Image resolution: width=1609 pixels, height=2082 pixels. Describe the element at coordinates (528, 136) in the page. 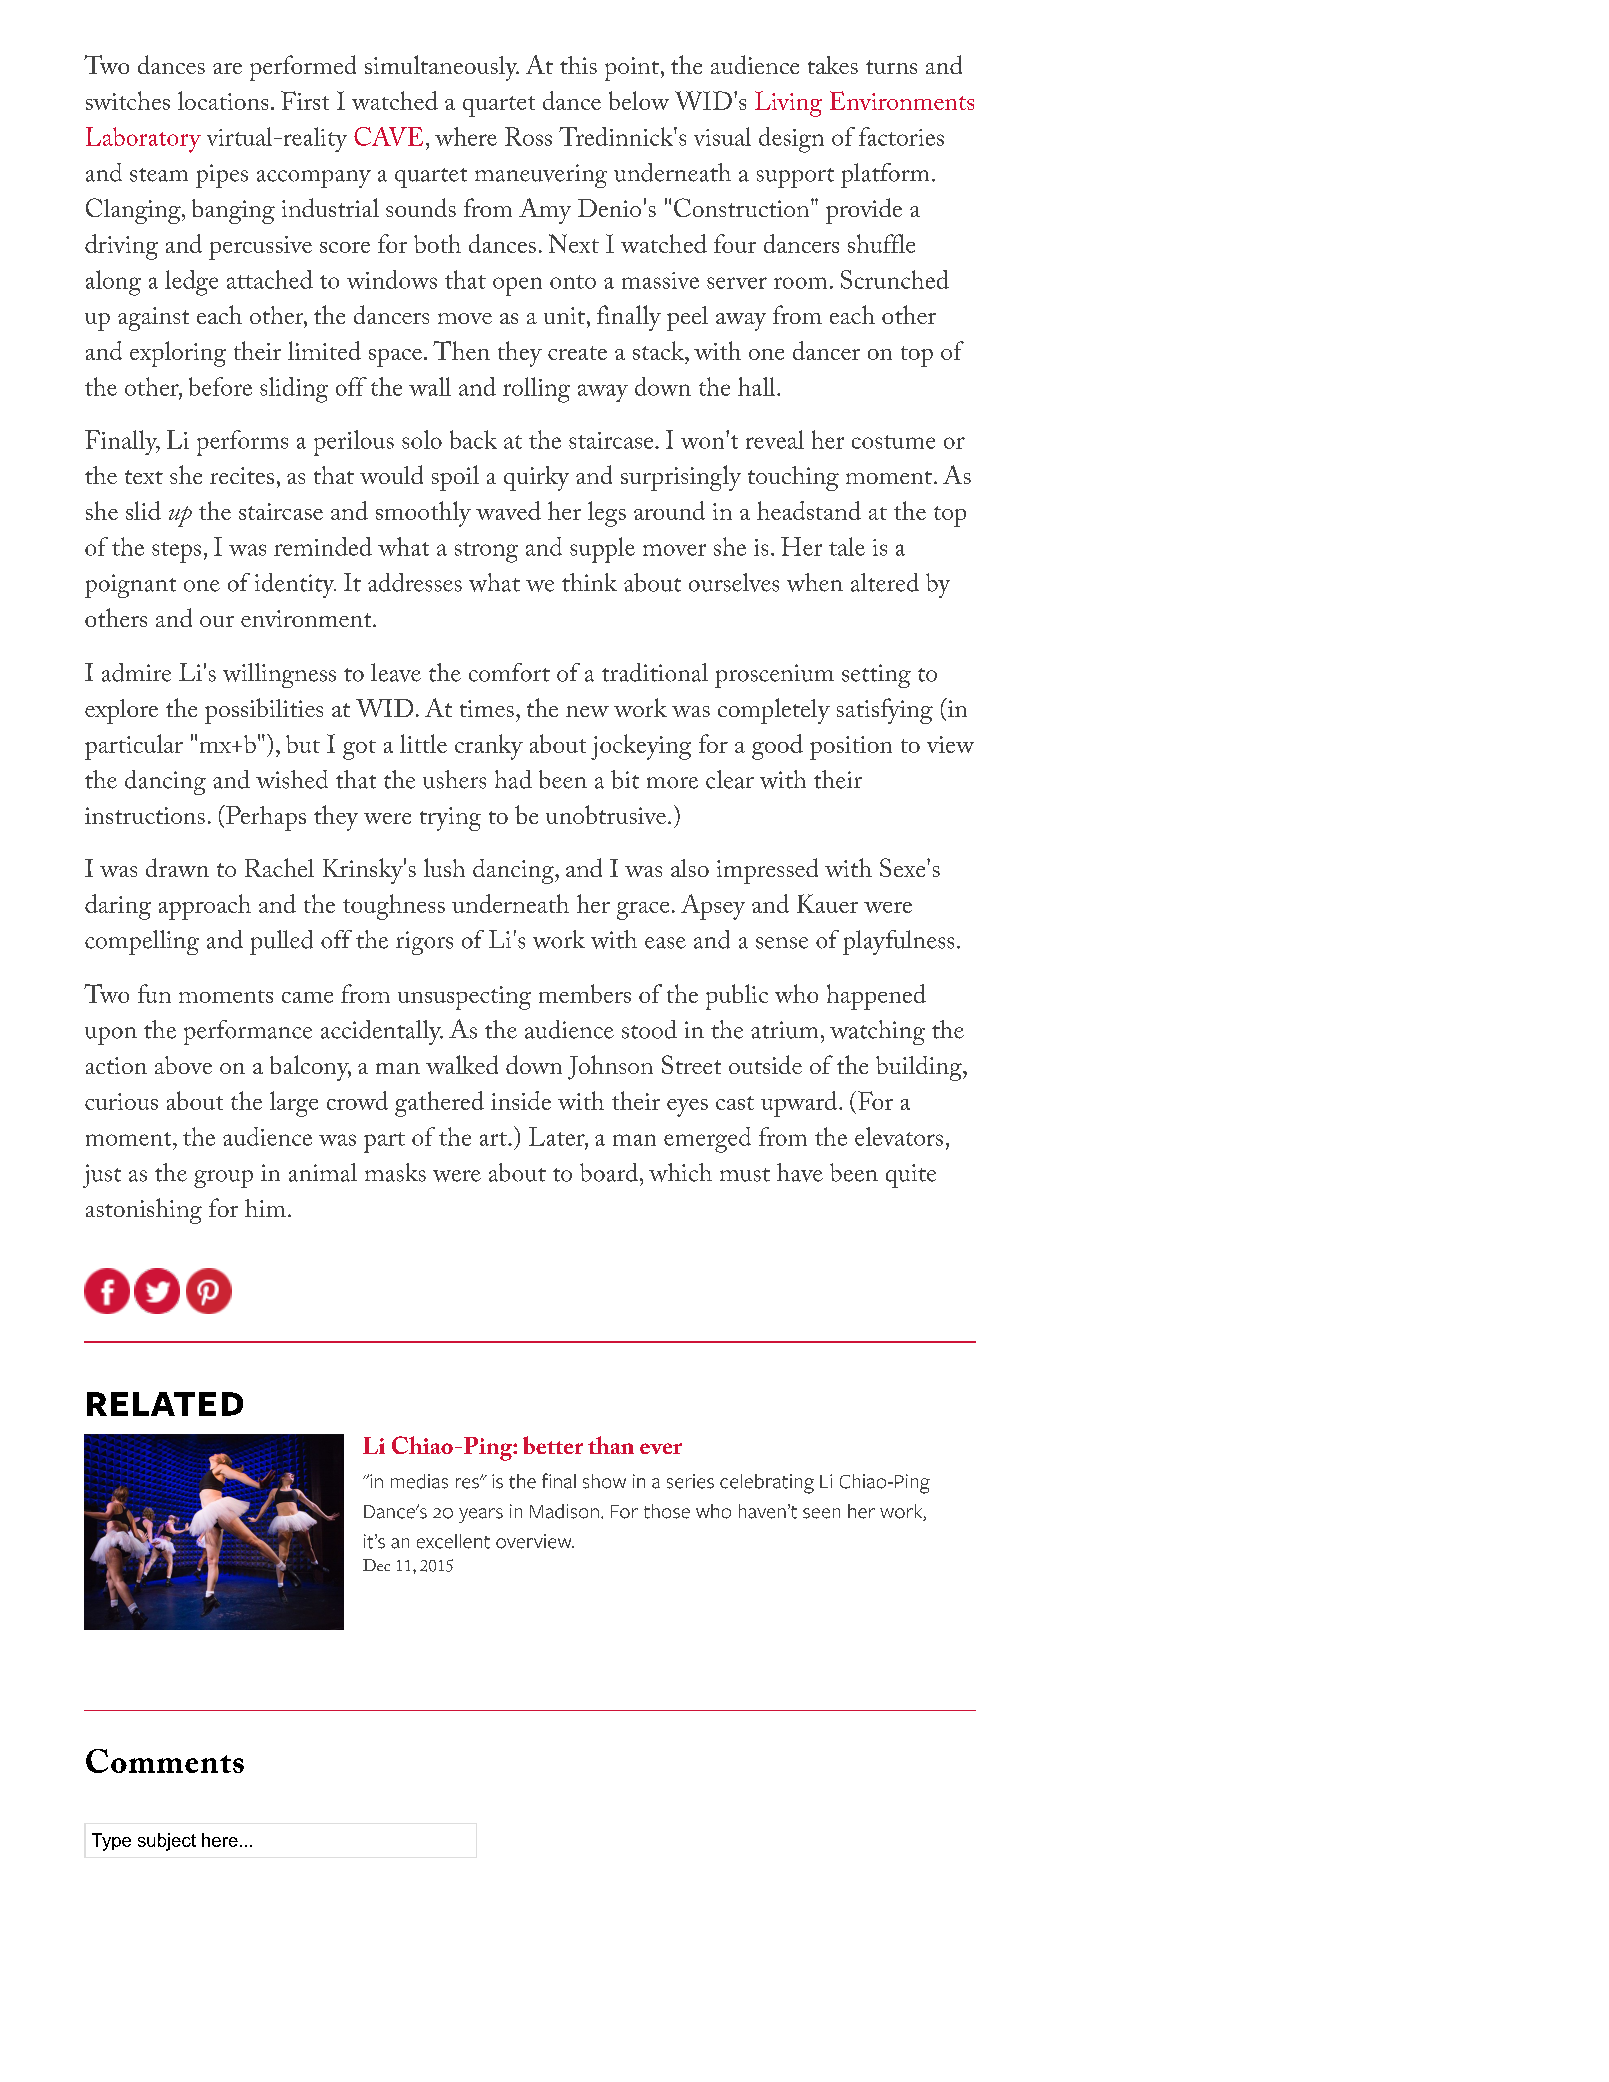

I see `Ross` at that location.
